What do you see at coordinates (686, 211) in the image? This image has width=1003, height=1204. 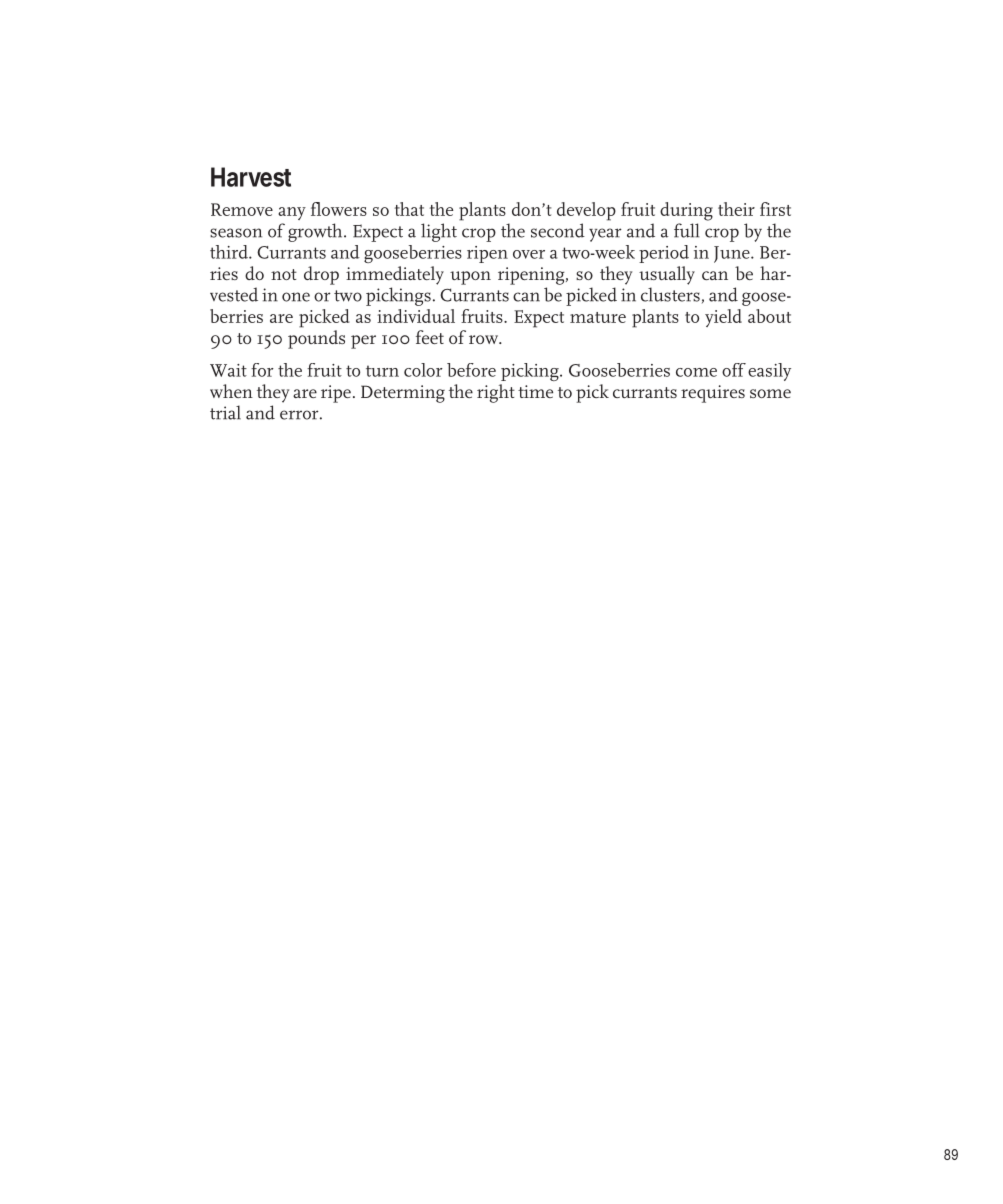 I see `during` at bounding box center [686, 211].
